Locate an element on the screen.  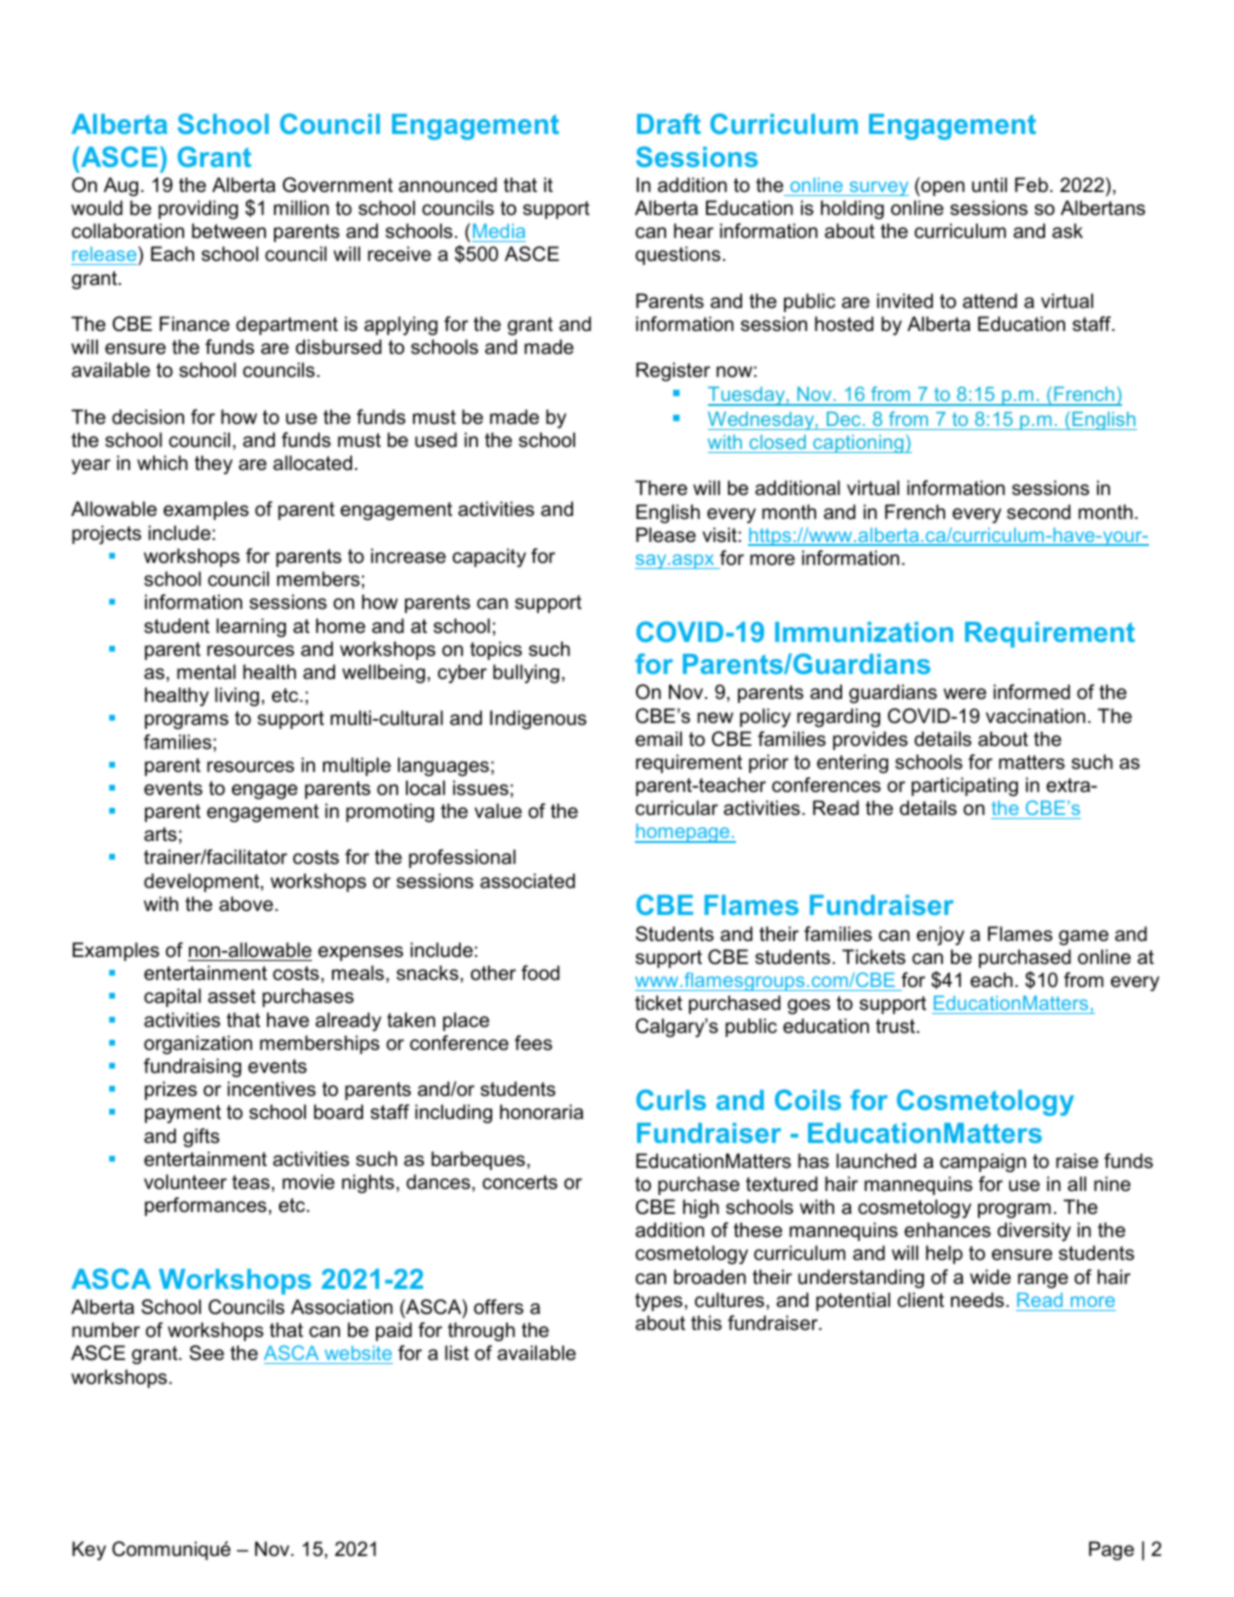
until is located at coordinates (989, 185).
